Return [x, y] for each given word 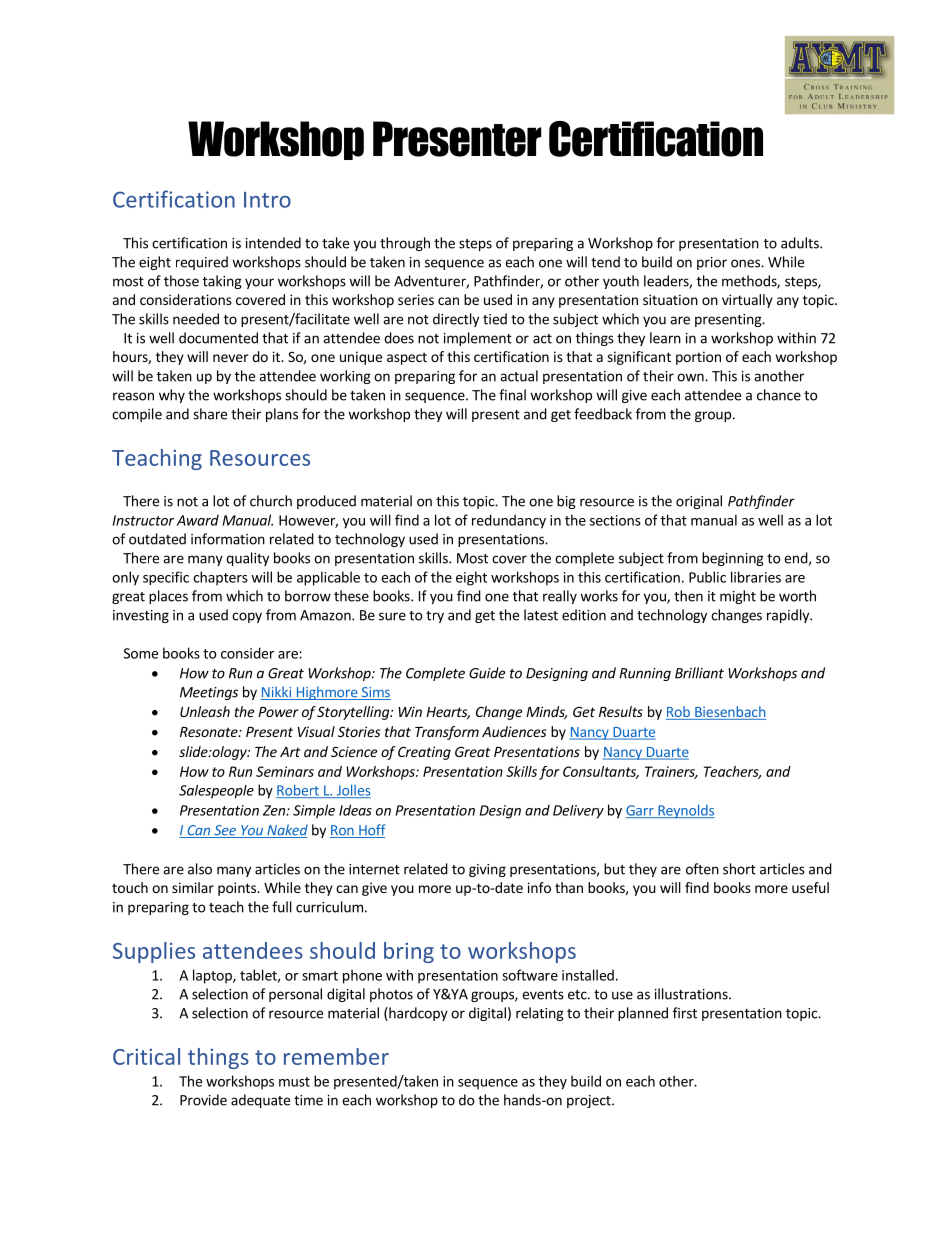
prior [712, 263]
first [685, 1013]
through [405, 244]
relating [540, 1014]
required [202, 263]
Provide [203, 1100]
